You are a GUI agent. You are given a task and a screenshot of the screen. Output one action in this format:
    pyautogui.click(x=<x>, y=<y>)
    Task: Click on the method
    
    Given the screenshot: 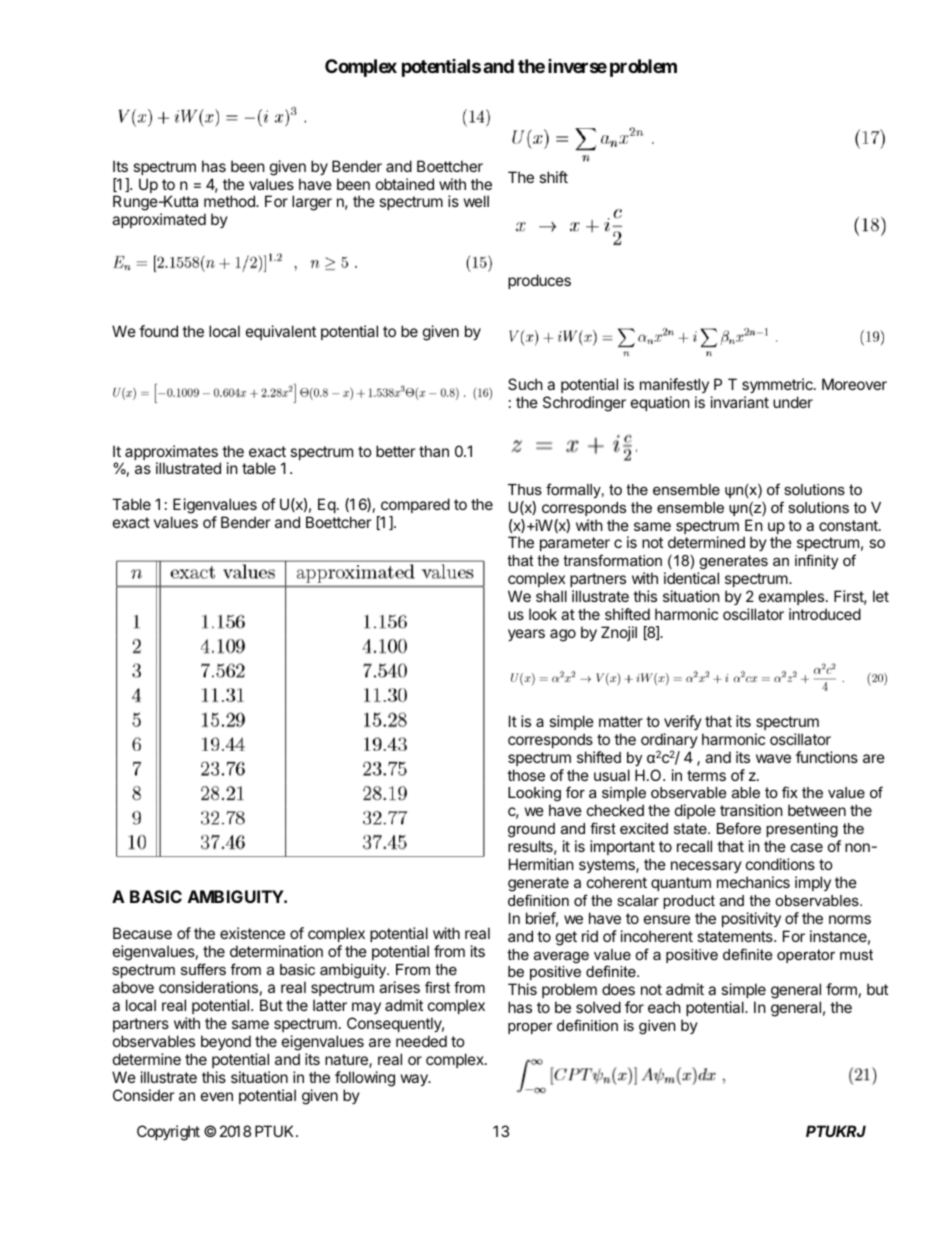 What is the action you would take?
    pyautogui.click(x=230, y=201)
